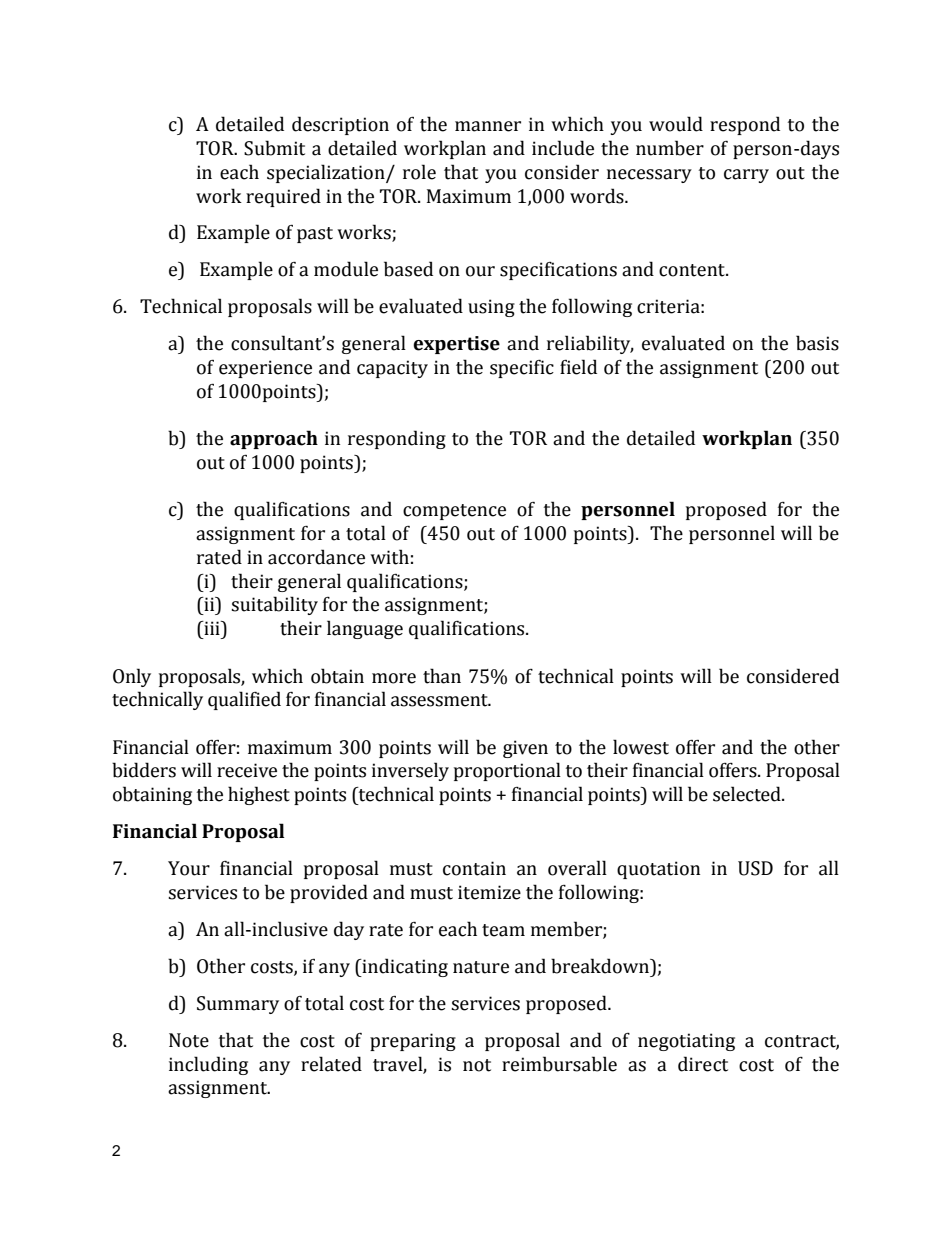 This image has width=952, height=1233. I want to click on given, so click(525, 749).
